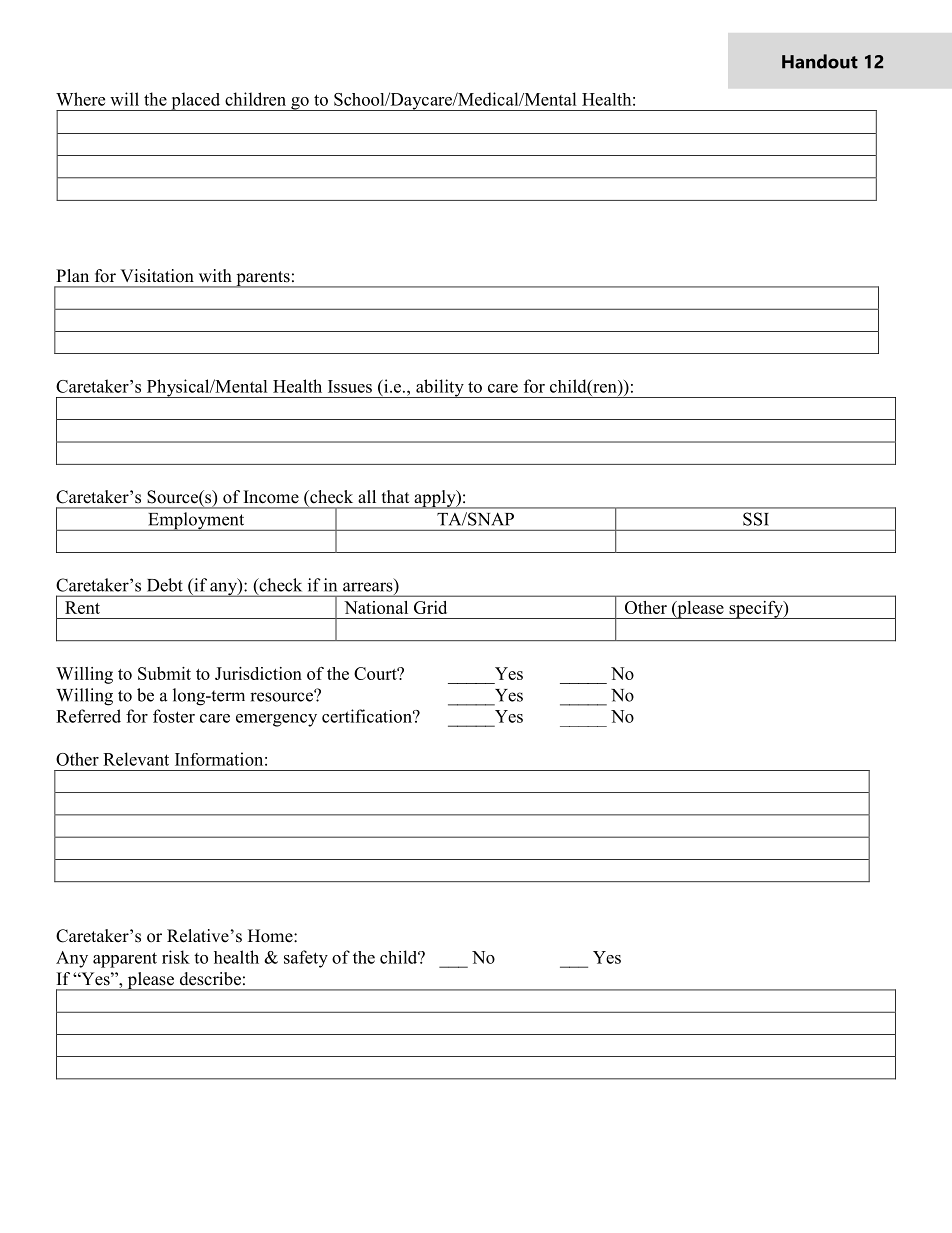 This screenshot has width=952, height=1233. Describe the element at coordinates (376, 607) in the screenshot. I see `National` at that location.
